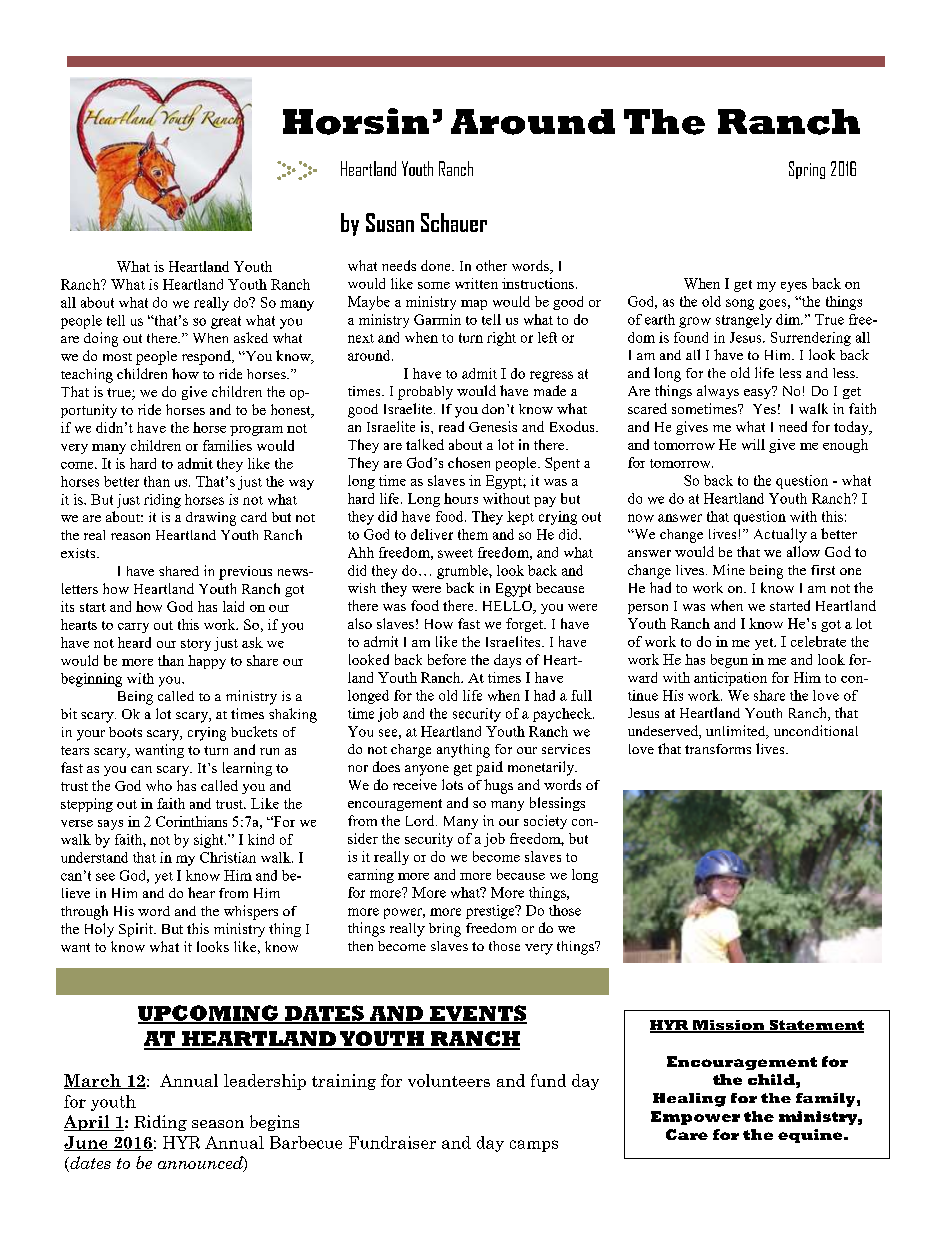  What do you see at coordinates (449, 1080) in the screenshot?
I see `volunteers` at bounding box center [449, 1080].
